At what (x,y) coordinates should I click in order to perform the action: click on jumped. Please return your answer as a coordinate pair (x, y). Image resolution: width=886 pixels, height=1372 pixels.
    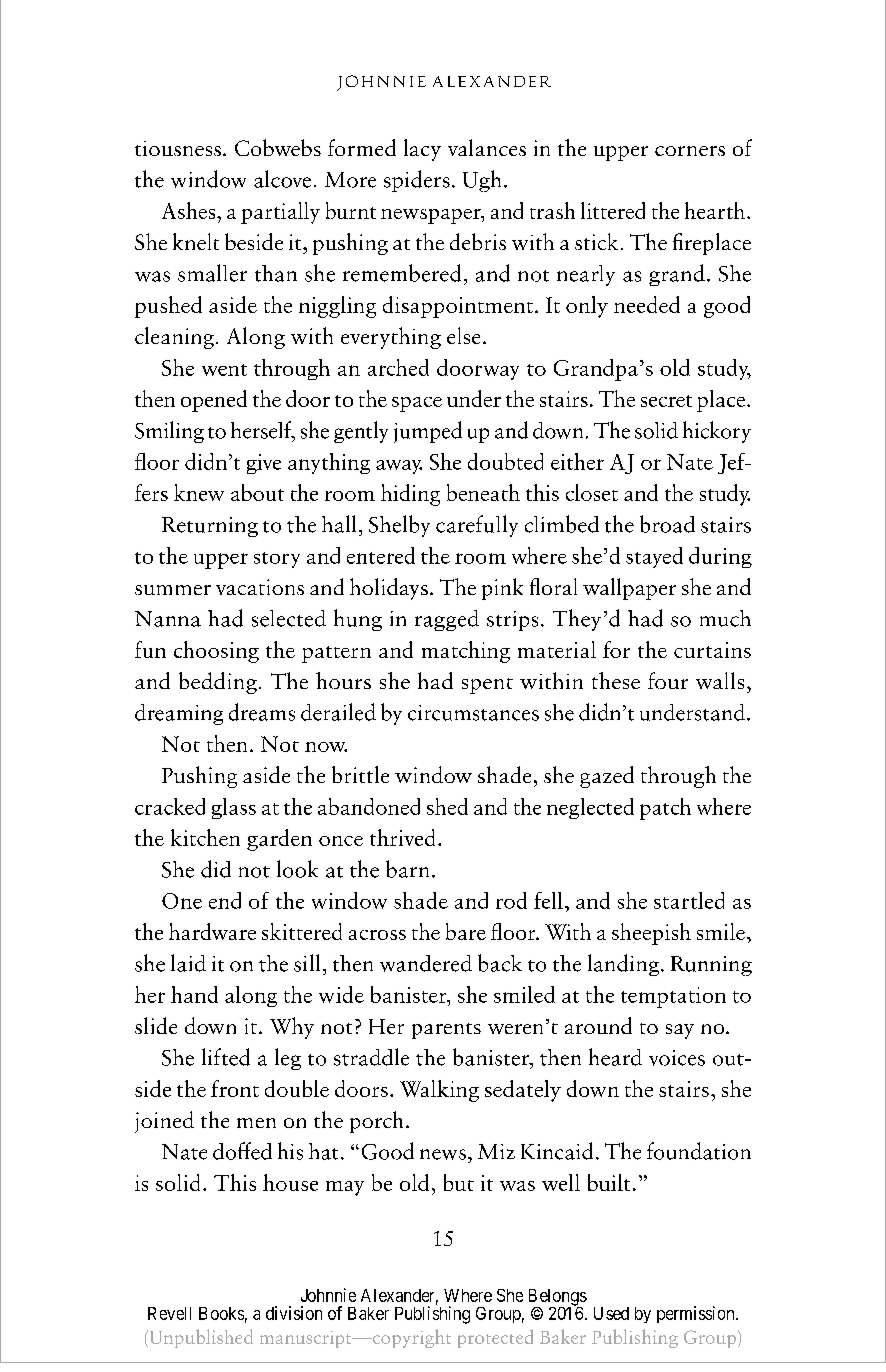
    Looking at the image, I should click on (428, 432).
